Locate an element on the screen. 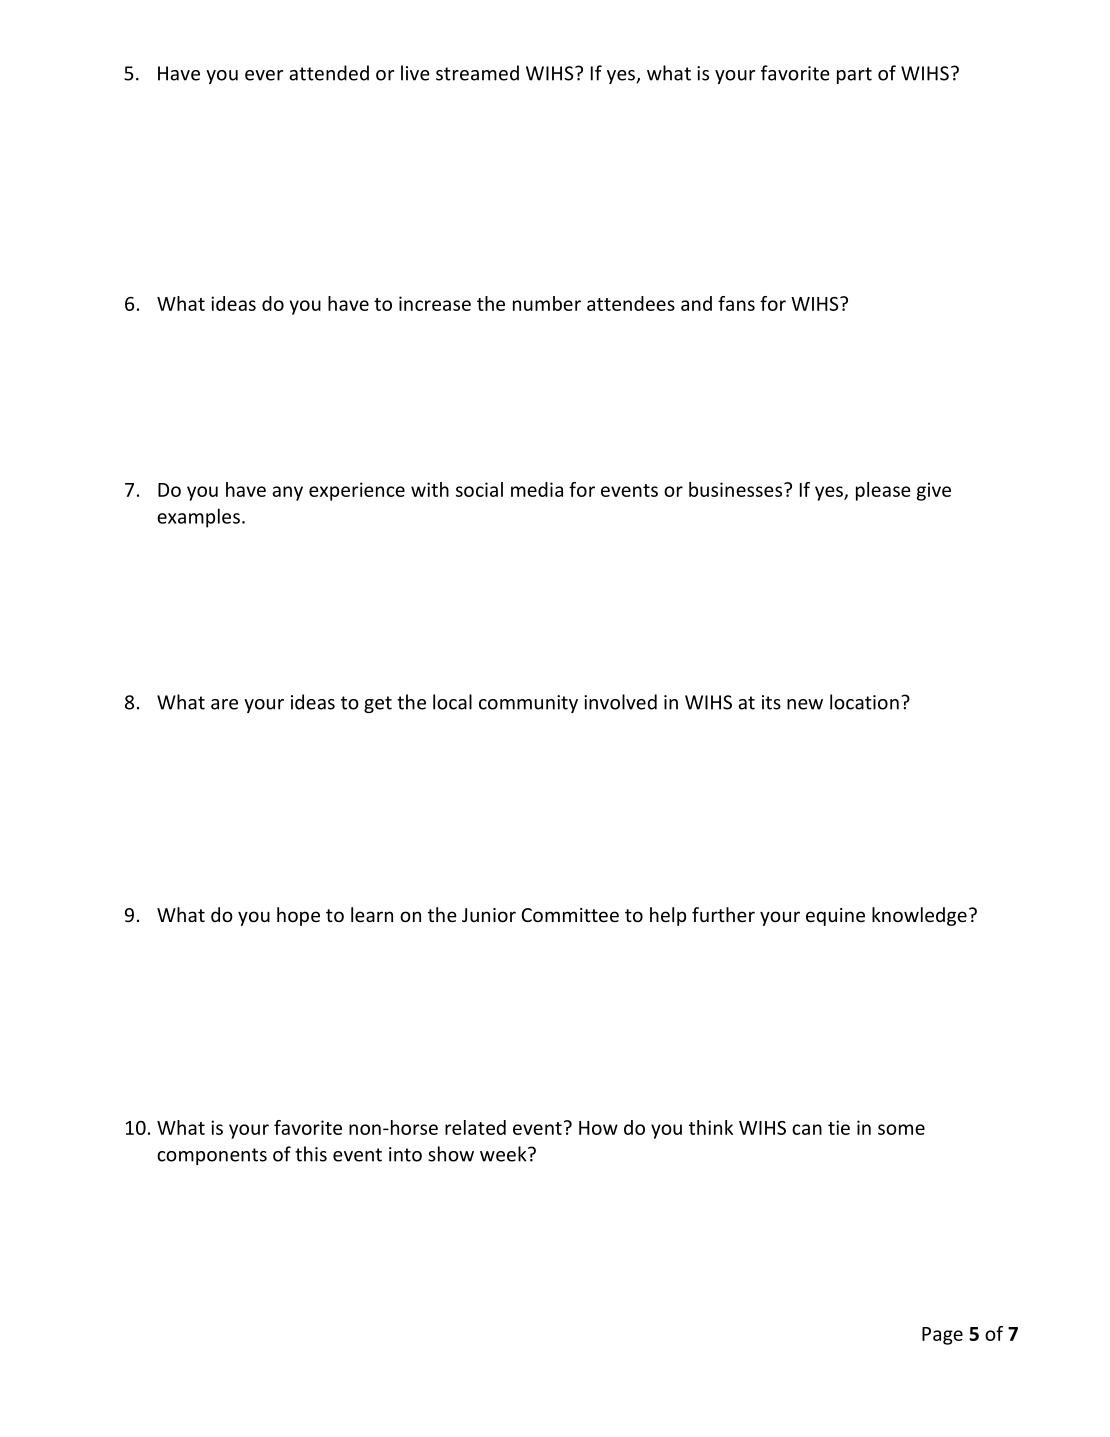  Committee is located at coordinates (570, 915).
